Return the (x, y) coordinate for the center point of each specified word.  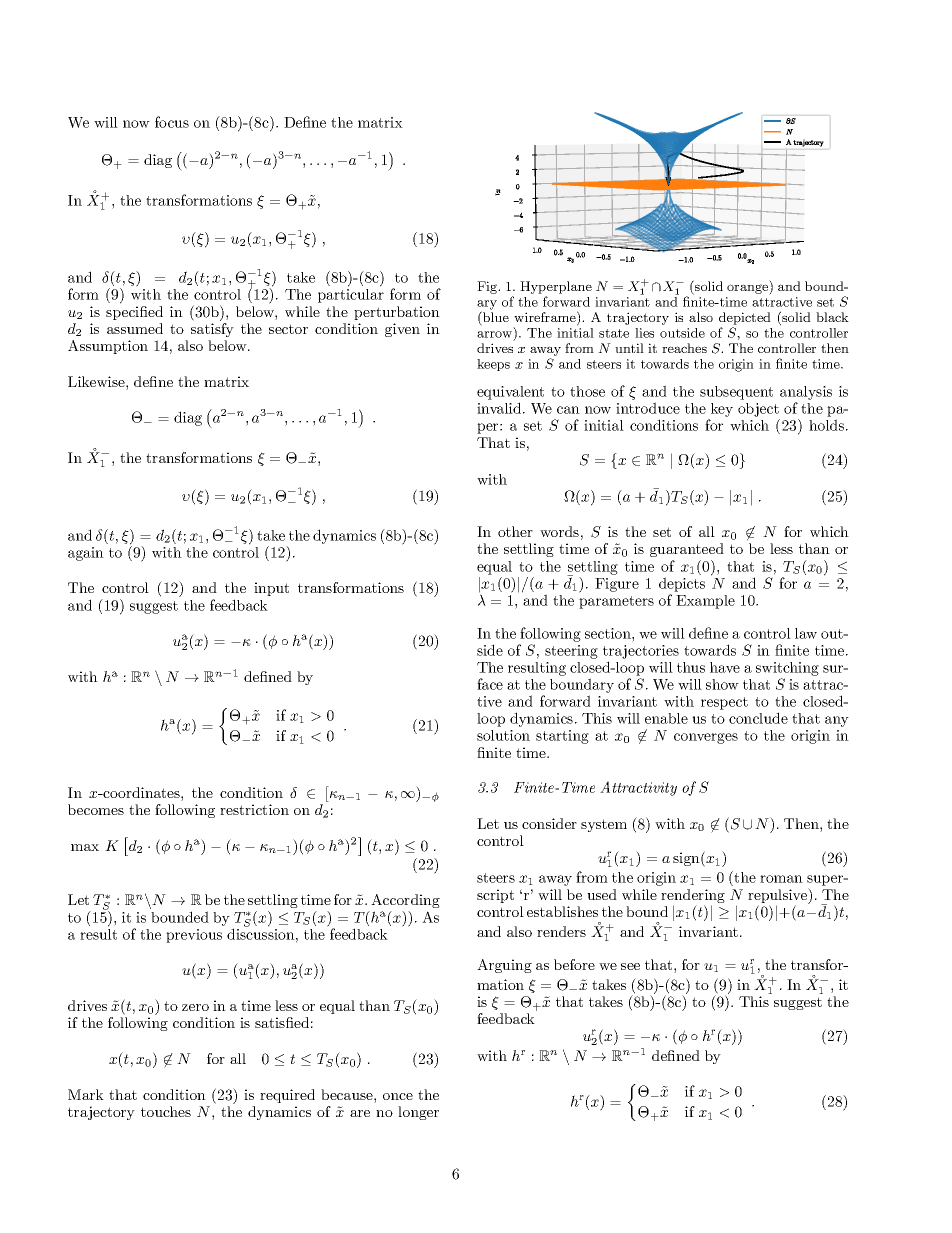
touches (166, 1111)
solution (503, 735)
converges (706, 738)
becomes (96, 809)
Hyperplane (556, 289)
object (759, 411)
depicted (745, 320)
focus (172, 122)
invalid (500, 408)
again (86, 554)
